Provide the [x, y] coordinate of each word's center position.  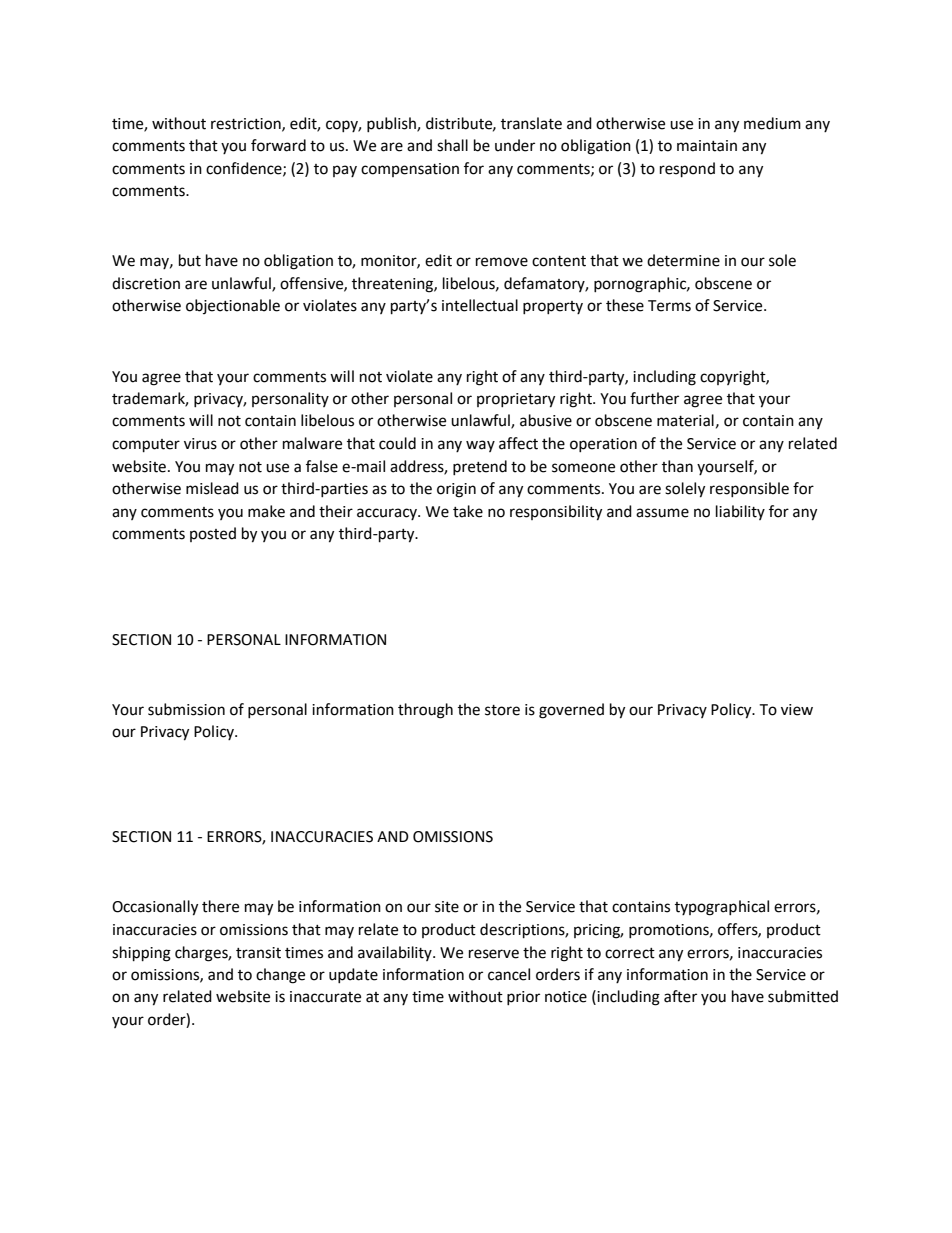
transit [258, 953]
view [797, 710]
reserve [494, 954]
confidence [245, 169]
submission [186, 709]
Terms [669, 306]
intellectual [480, 305]
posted [213, 534]
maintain [707, 146]
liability [740, 512]
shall [452, 145]
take [468, 511]
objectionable [233, 306]
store [502, 710]
